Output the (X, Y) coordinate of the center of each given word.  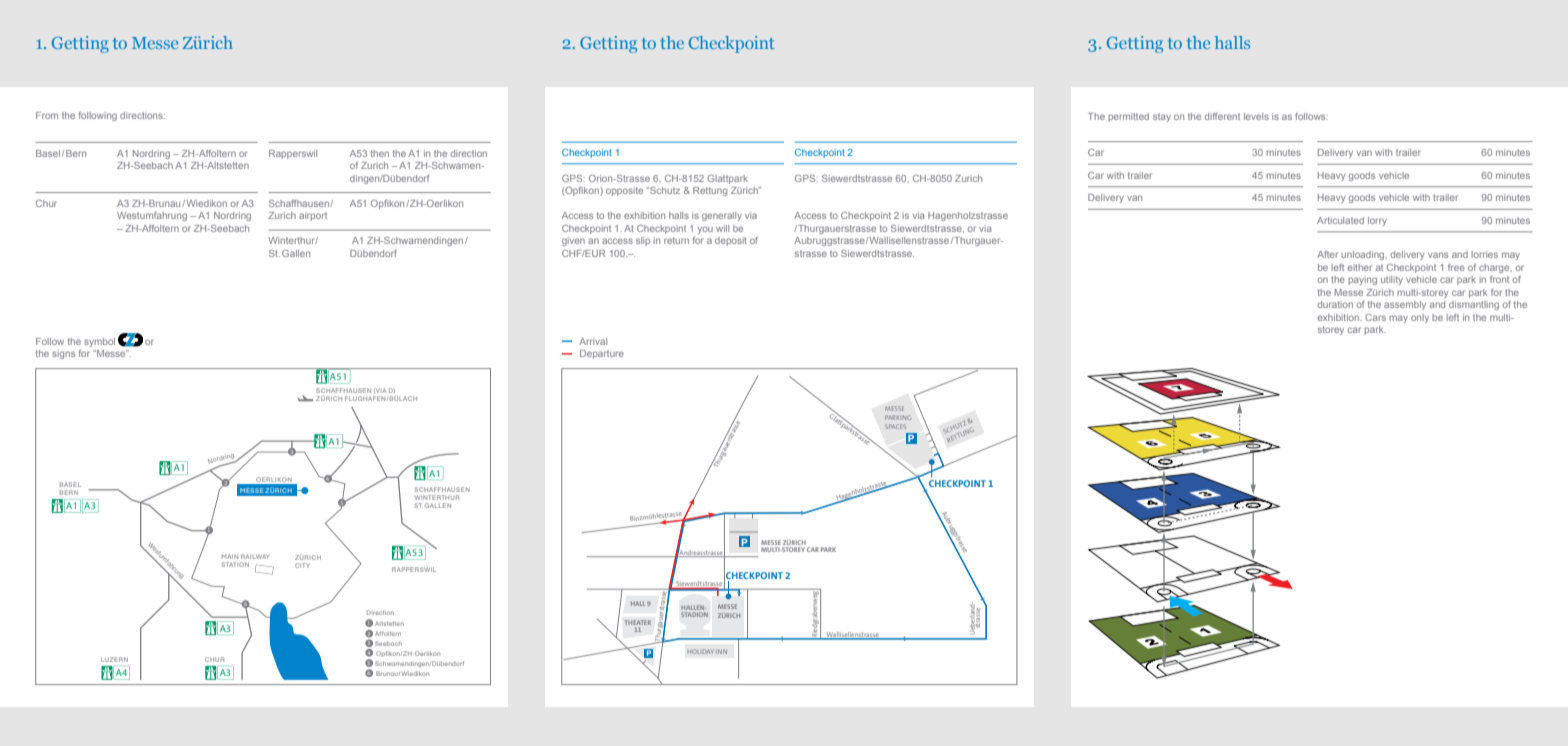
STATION (235, 564)
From (47, 115)
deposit (731, 241)
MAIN (230, 556)
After (1327, 254)
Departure (602, 354)
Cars (1375, 317)
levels (1256, 116)
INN (721, 651)
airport (313, 216)
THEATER (638, 624)
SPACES (895, 426)
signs (63, 354)
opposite (624, 191)
